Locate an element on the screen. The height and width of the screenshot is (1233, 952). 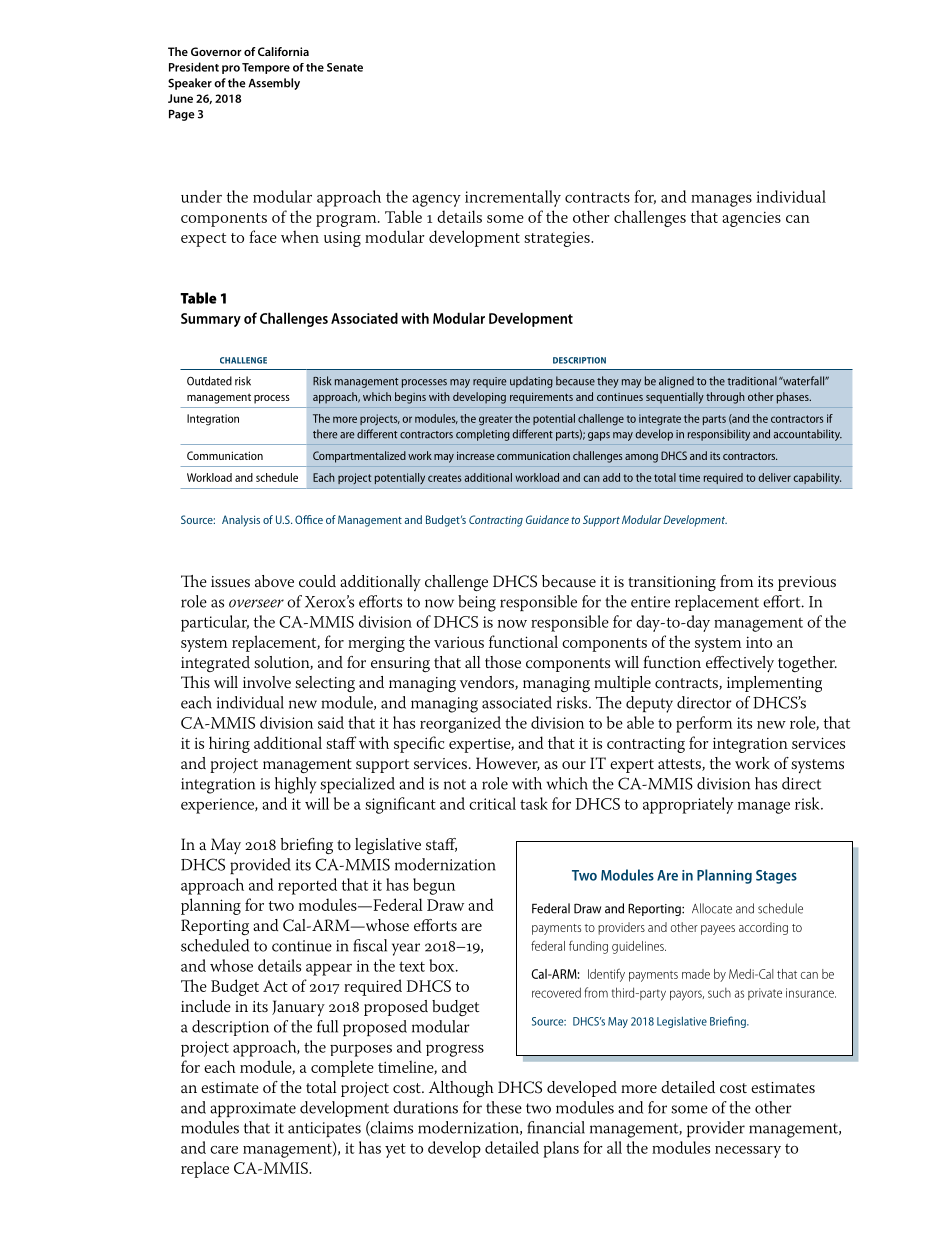
necessary is located at coordinates (748, 1152).
